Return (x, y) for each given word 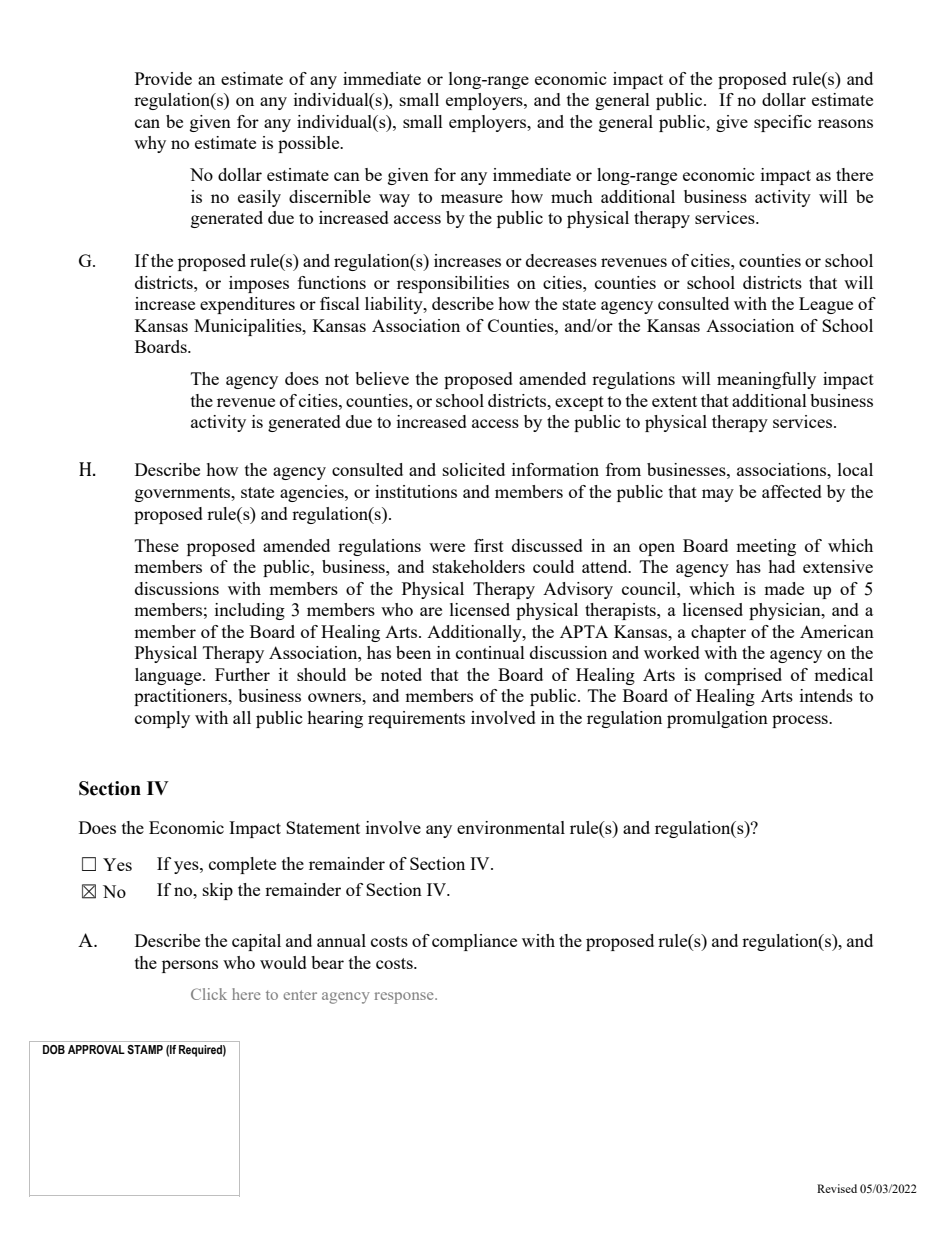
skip (218, 891)
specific (783, 123)
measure (472, 198)
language (169, 676)
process (801, 721)
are (431, 611)
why (150, 144)
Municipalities (249, 327)
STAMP (145, 1049)
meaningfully (766, 380)
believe (382, 378)
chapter (718, 633)
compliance (474, 942)
